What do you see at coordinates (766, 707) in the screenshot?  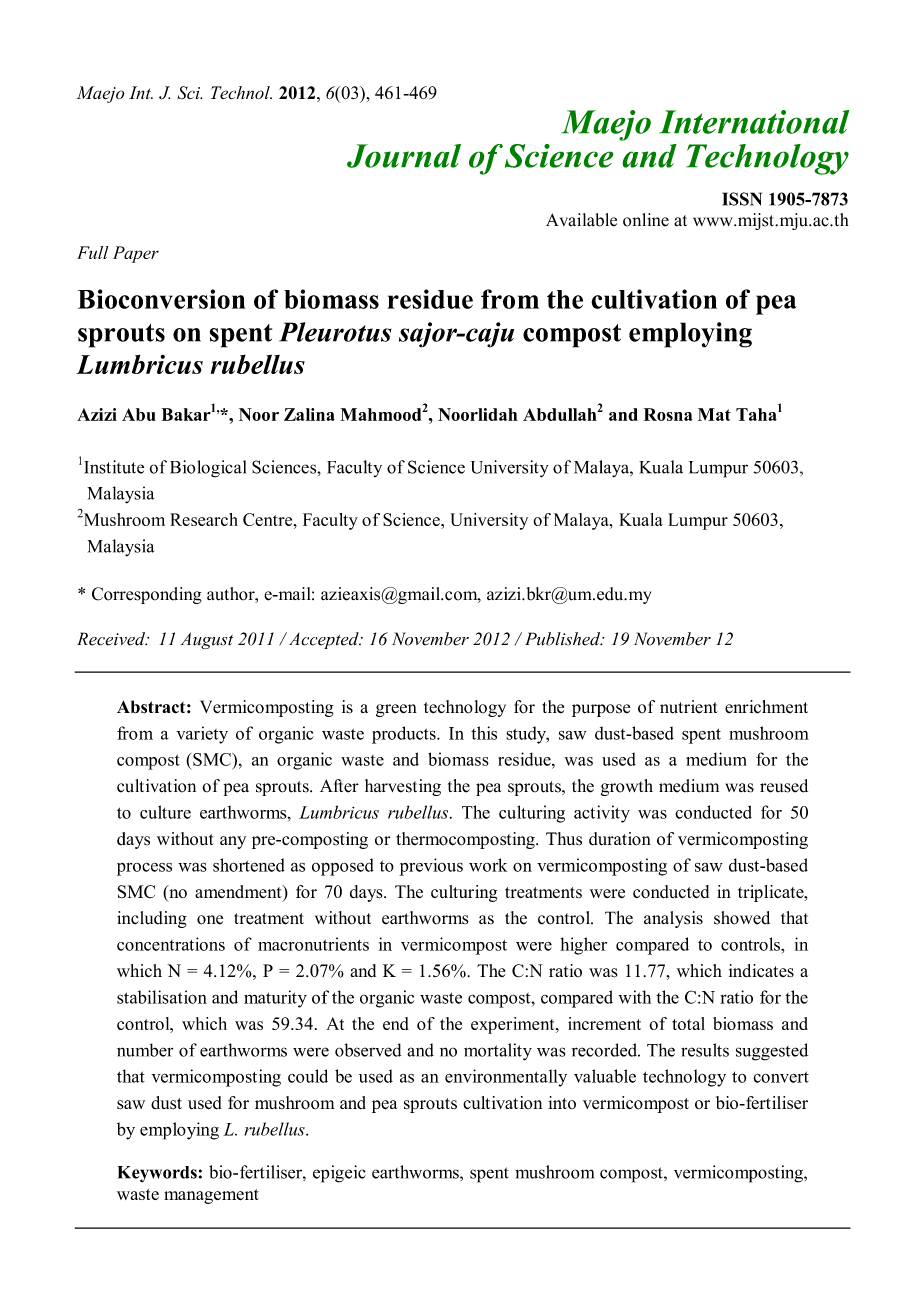 I see `enrichment` at bounding box center [766, 707].
